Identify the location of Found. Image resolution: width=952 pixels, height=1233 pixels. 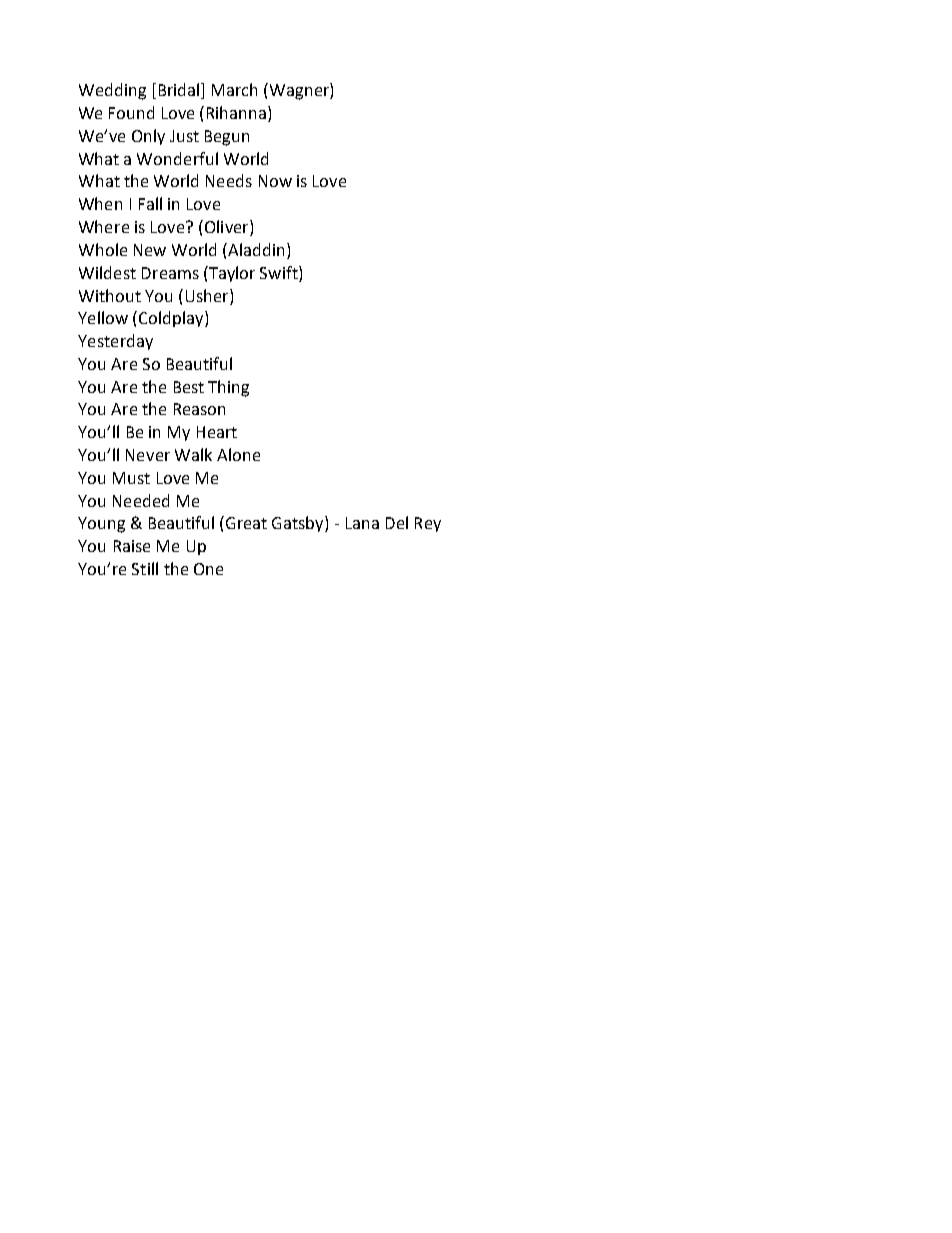
(131, 112).
